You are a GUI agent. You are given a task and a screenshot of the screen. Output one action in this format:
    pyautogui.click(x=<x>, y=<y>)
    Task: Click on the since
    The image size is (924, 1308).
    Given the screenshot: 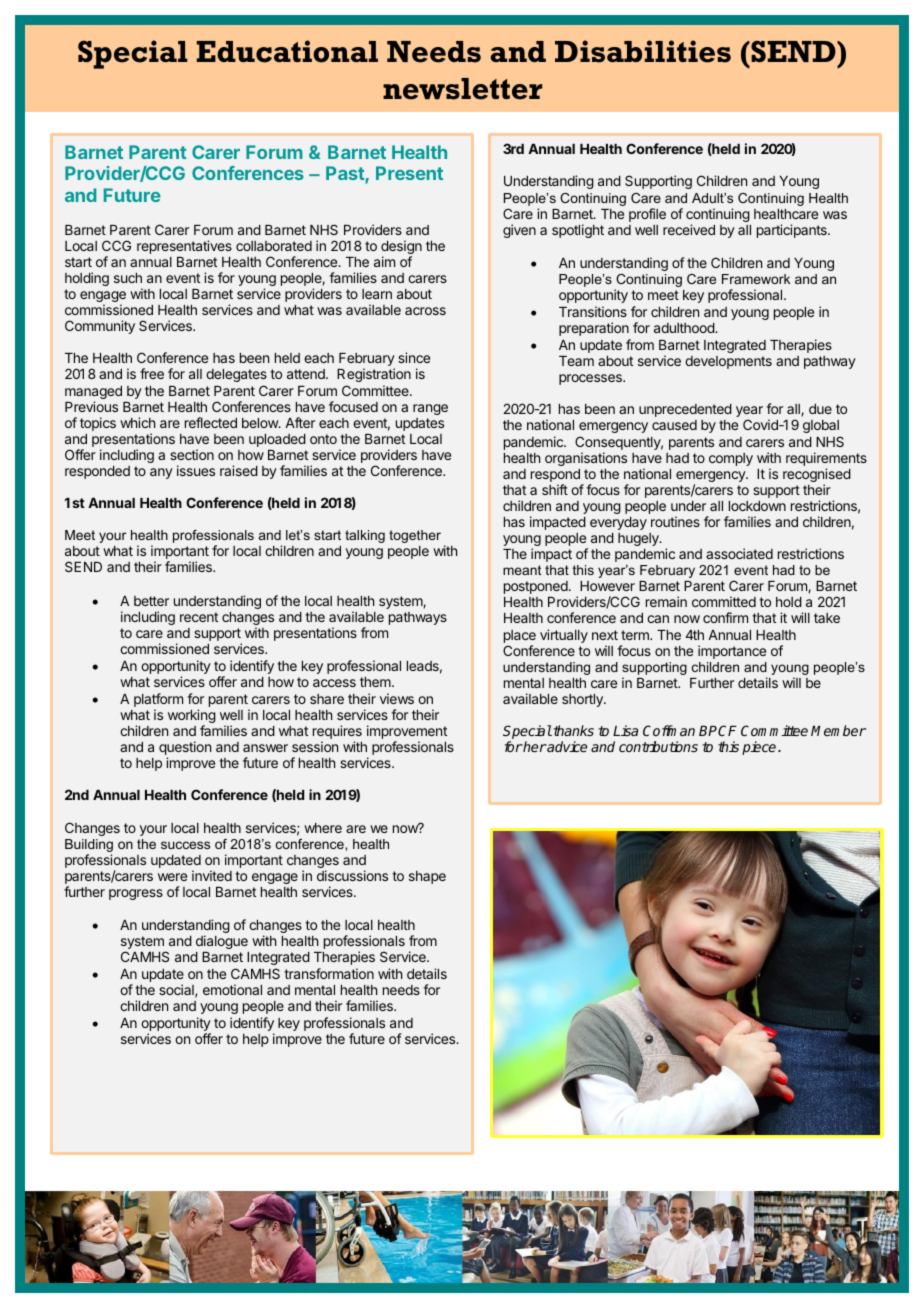 What is the action you would take?
    pyautogui.click(x=414, y=357)
